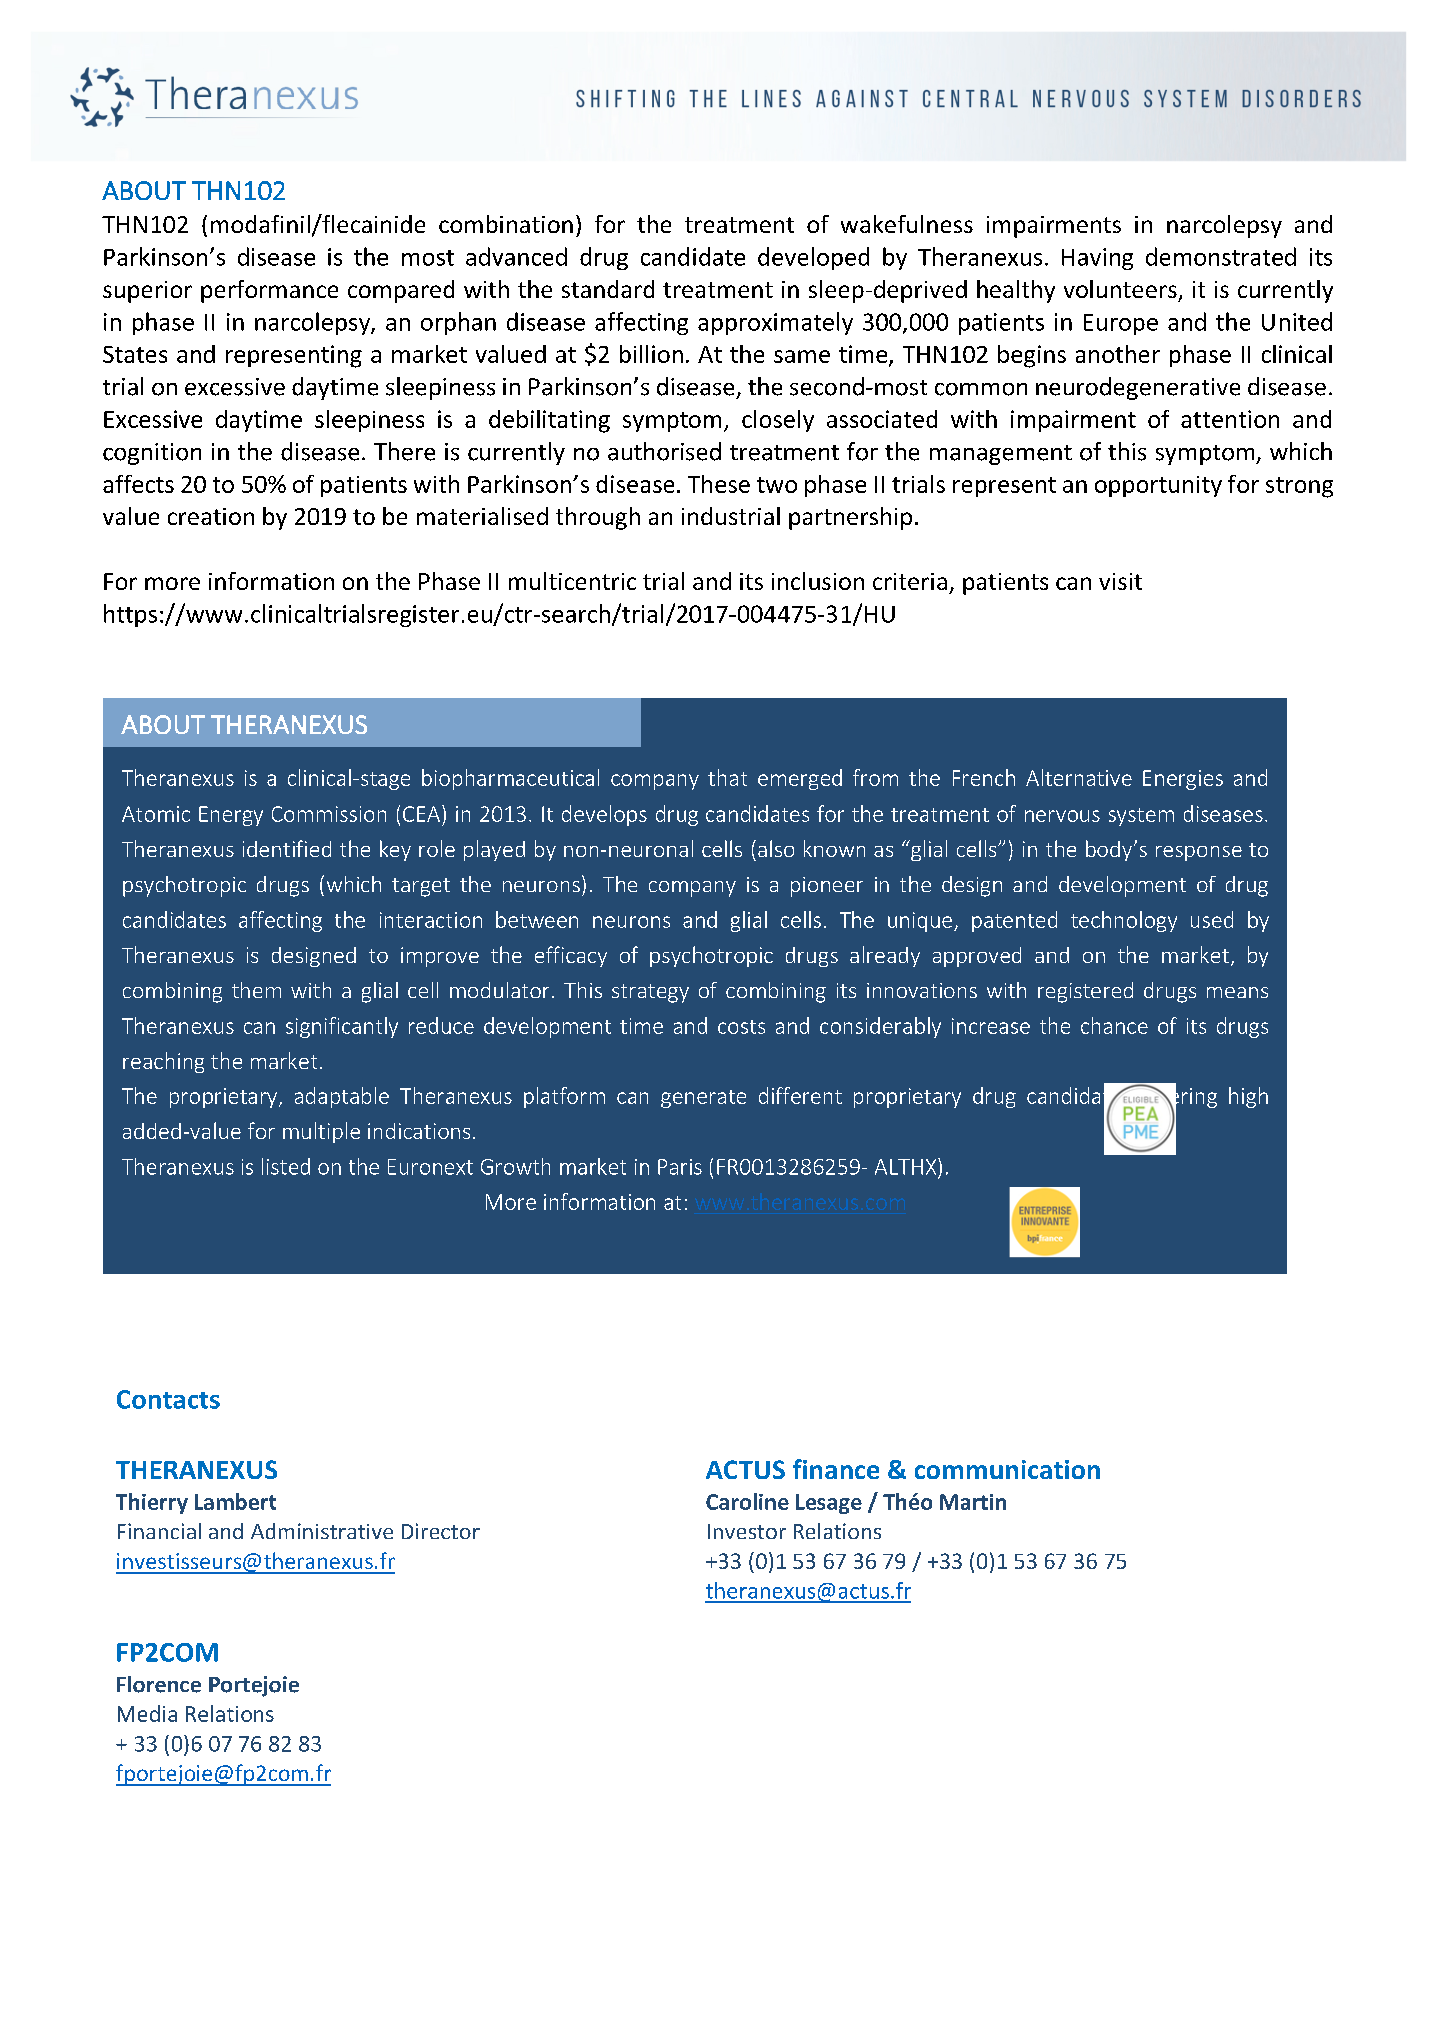 The width and height of the page is (1437, 2032). Describe the element at coordinates (1124, 921) in the page. I see `technology` at that location.
